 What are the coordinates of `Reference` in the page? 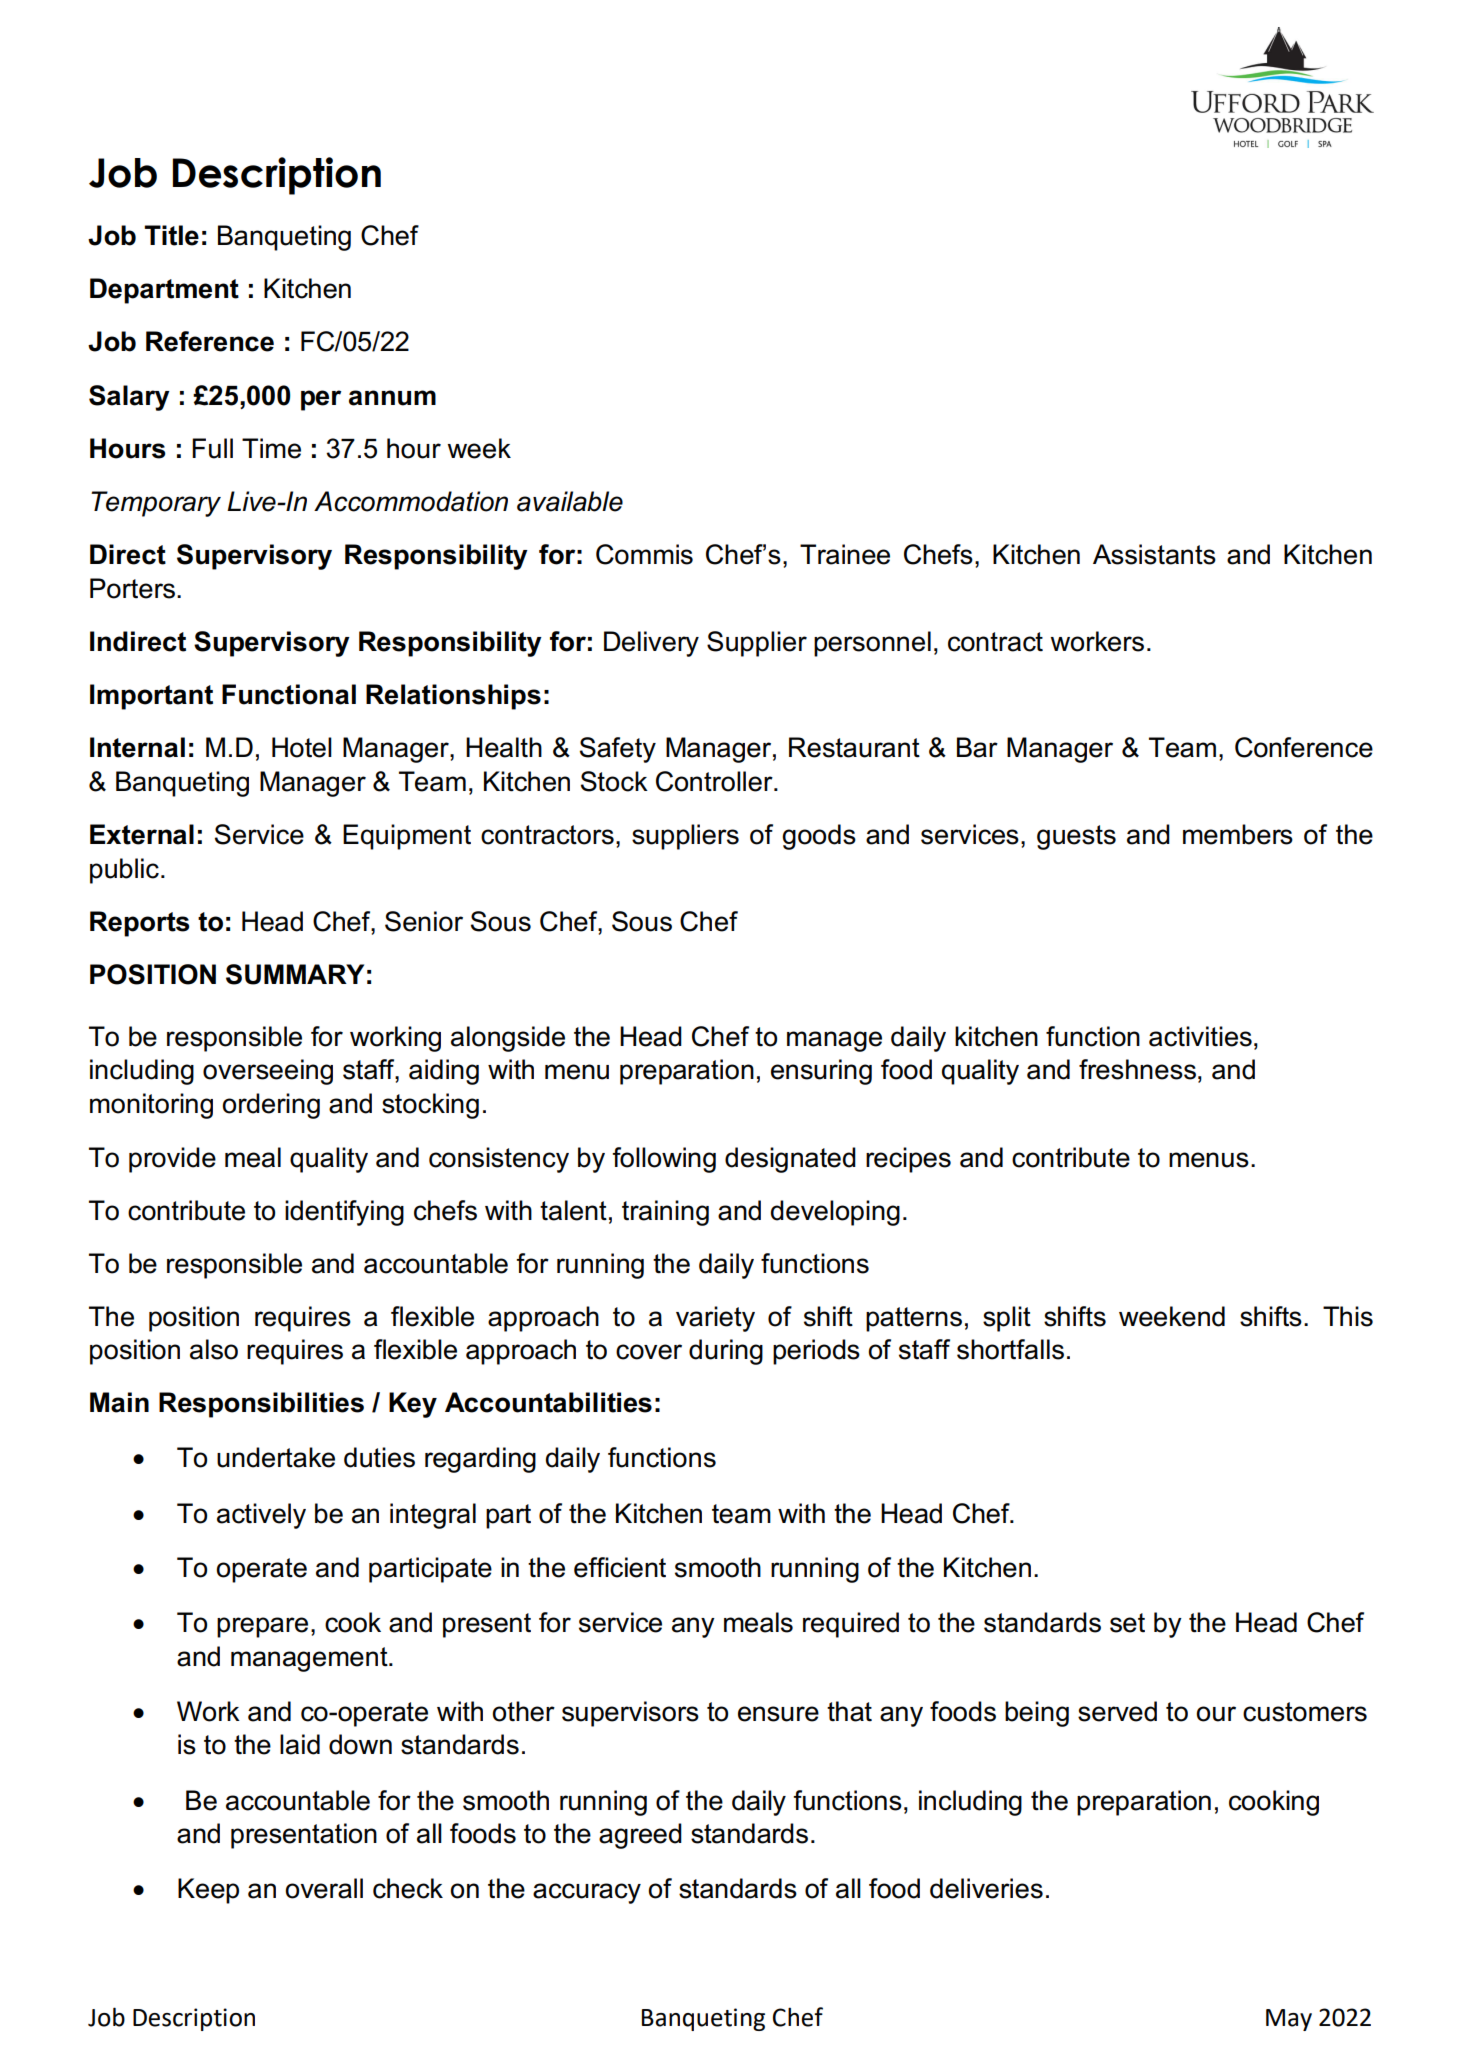 It's located at (210, 341).
